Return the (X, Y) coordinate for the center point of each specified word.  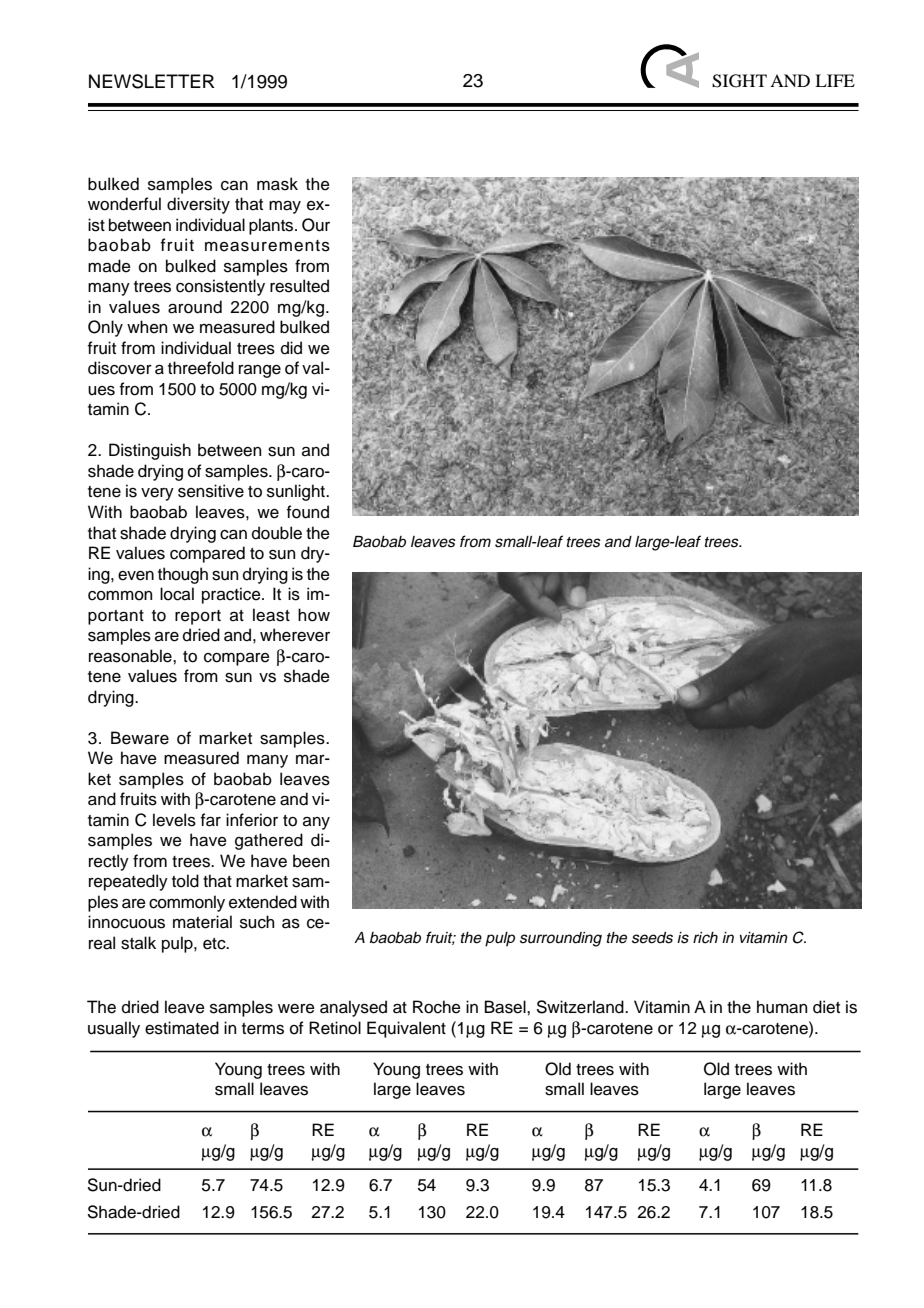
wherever (295, 635)
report (198, 617)
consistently (220, 287)
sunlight (297, 492)
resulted (299, 286)
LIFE (835, 80)
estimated (182, 1028)
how (314, 615)
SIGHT (739, 81)
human (782, 1007)
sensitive (211, 491)
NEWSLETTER (152, 81)
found (308, 512)
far (211, 820)
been (311, 861)
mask (277, 184)
